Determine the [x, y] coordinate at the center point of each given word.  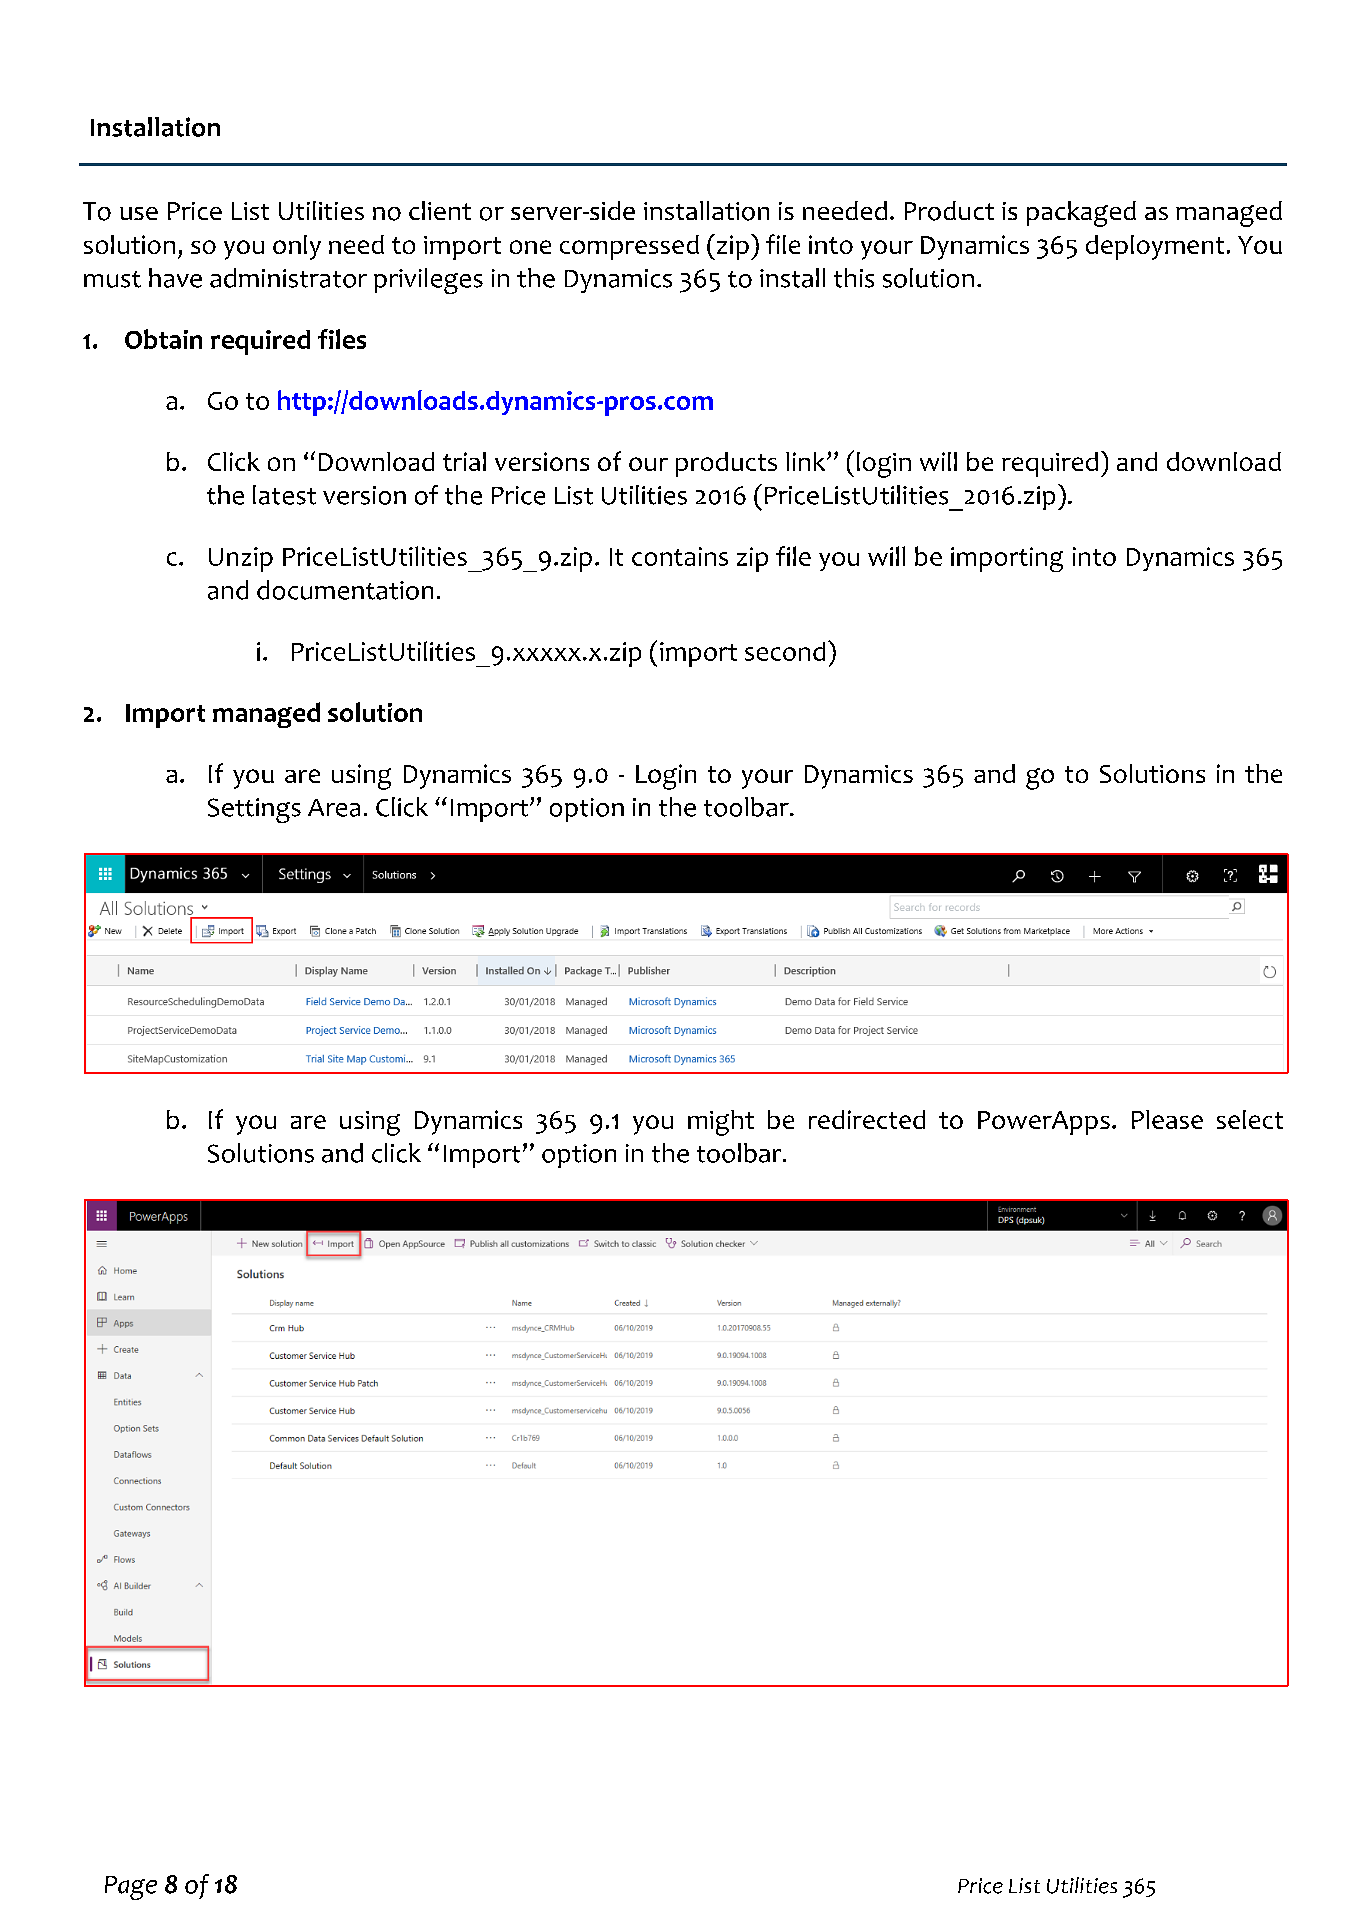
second [785, 651]
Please [1167, 1119]
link [807, 461]
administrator [288, 278]
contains [680, 556]
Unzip [241, 559]
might [721, 1123]
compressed [629, 247]
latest [284, 495]
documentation [345, 590]
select [1250, 1119]
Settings [254, 810]
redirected [867, 1119]
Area [334, 808]
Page [131, 1888]
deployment [1155, 247]
